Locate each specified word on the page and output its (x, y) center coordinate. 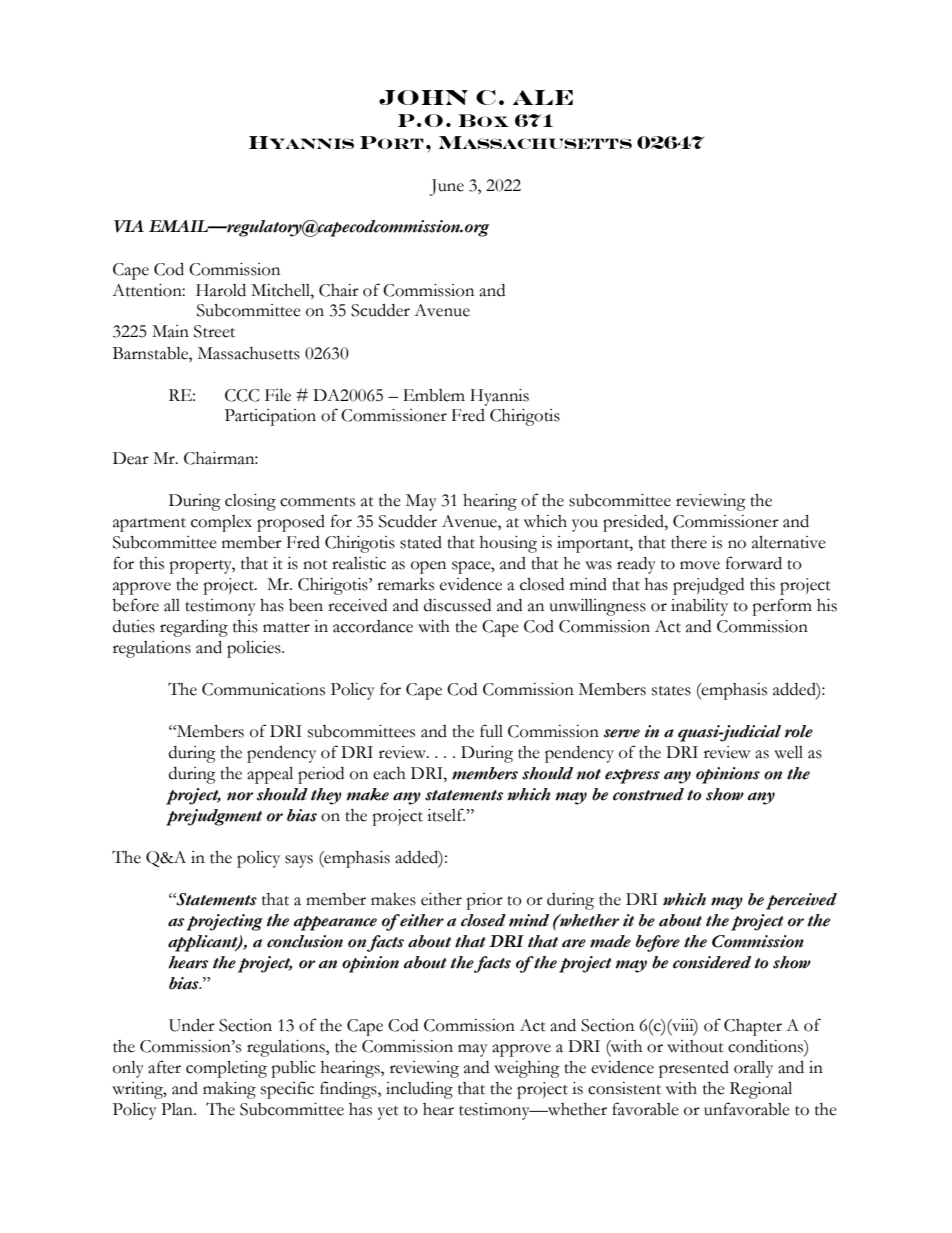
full (491, 731)
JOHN (423, 97)
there (689, 542)
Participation (270, 417)
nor (240, 796)
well (788, 752)
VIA (129, 226)
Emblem (434, 395)
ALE (543, 97)
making (229, 1090)
